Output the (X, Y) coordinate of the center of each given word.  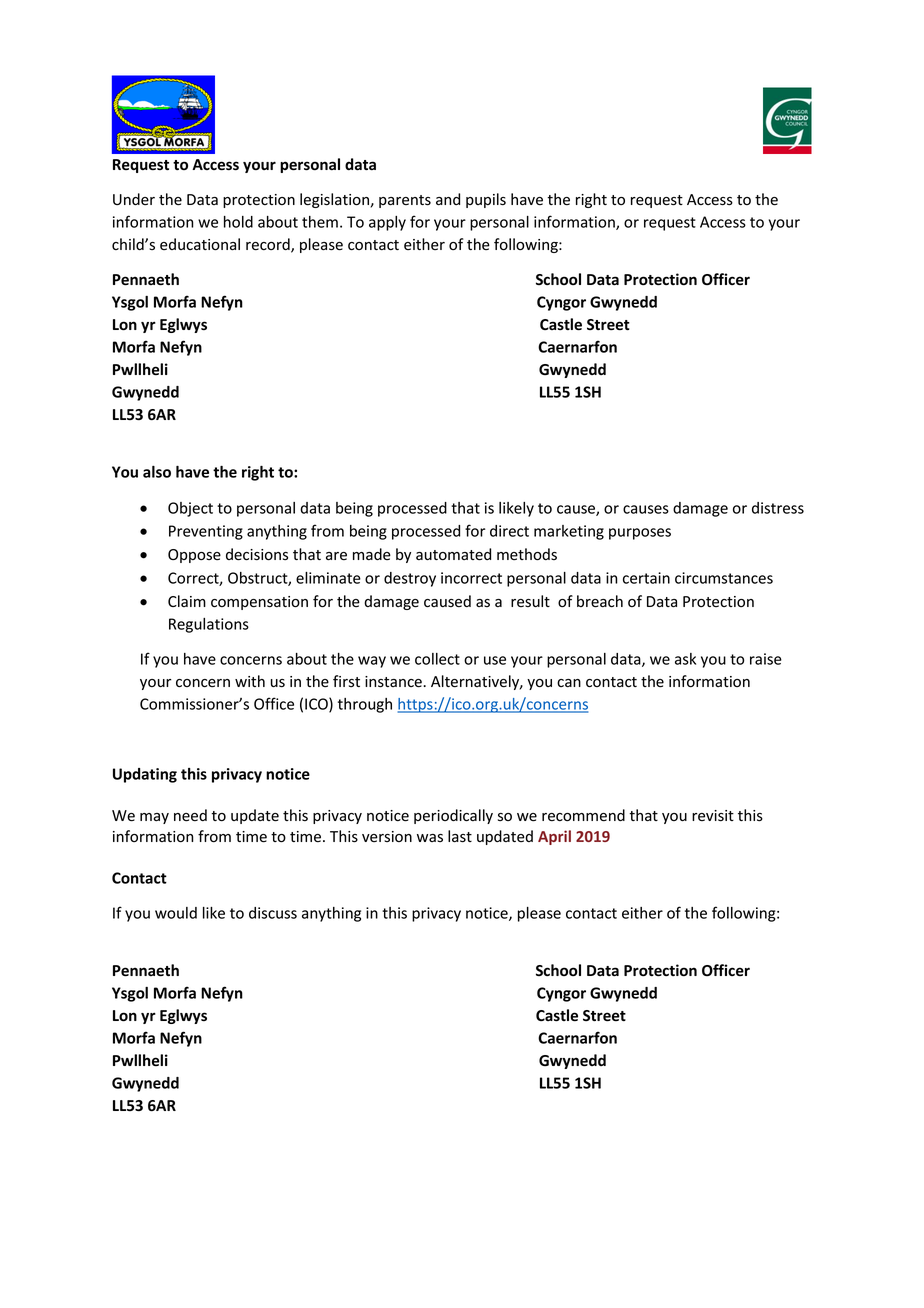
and (448, 199)
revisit (713, 816)
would (176, 913)
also (157, 472)
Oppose (194, 556)
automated (453, 554)
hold (238, 222)
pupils (486, 200)
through (365, 705)
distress (778, 508)
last (460, 836)
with (250, 681)
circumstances (724, 578)
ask (685, 659)
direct (509, 531)
